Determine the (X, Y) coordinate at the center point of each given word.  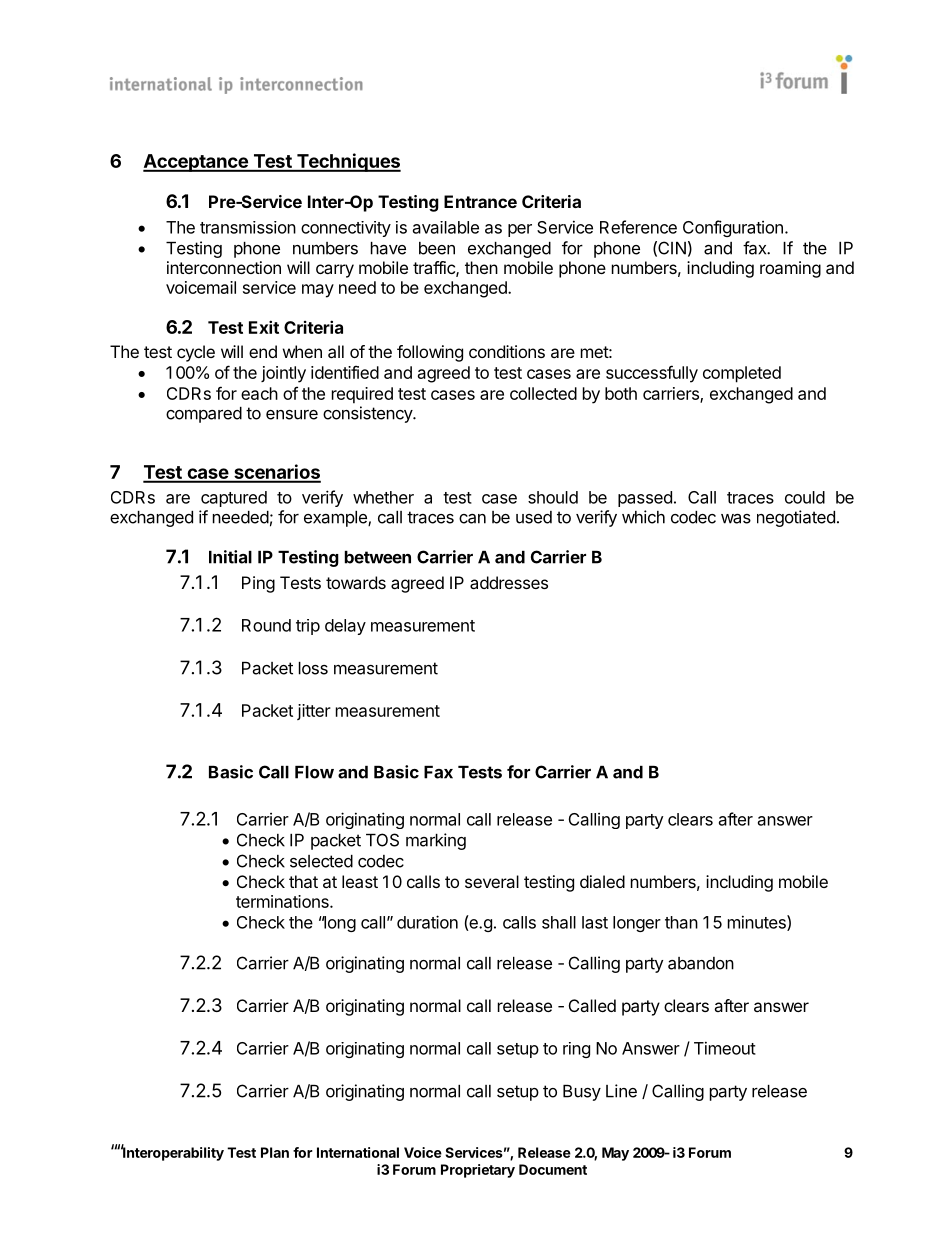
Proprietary (478, 1171)
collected (543, 393)
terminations (283, 901)
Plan (275, 1152)
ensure (292, 415)
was (736, 519)
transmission (248, 227)
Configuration (733, 228)
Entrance (480, 201)
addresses (509, 582)
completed (742, 374)
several (492, 881)
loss (313, 668)
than (681, 922)
